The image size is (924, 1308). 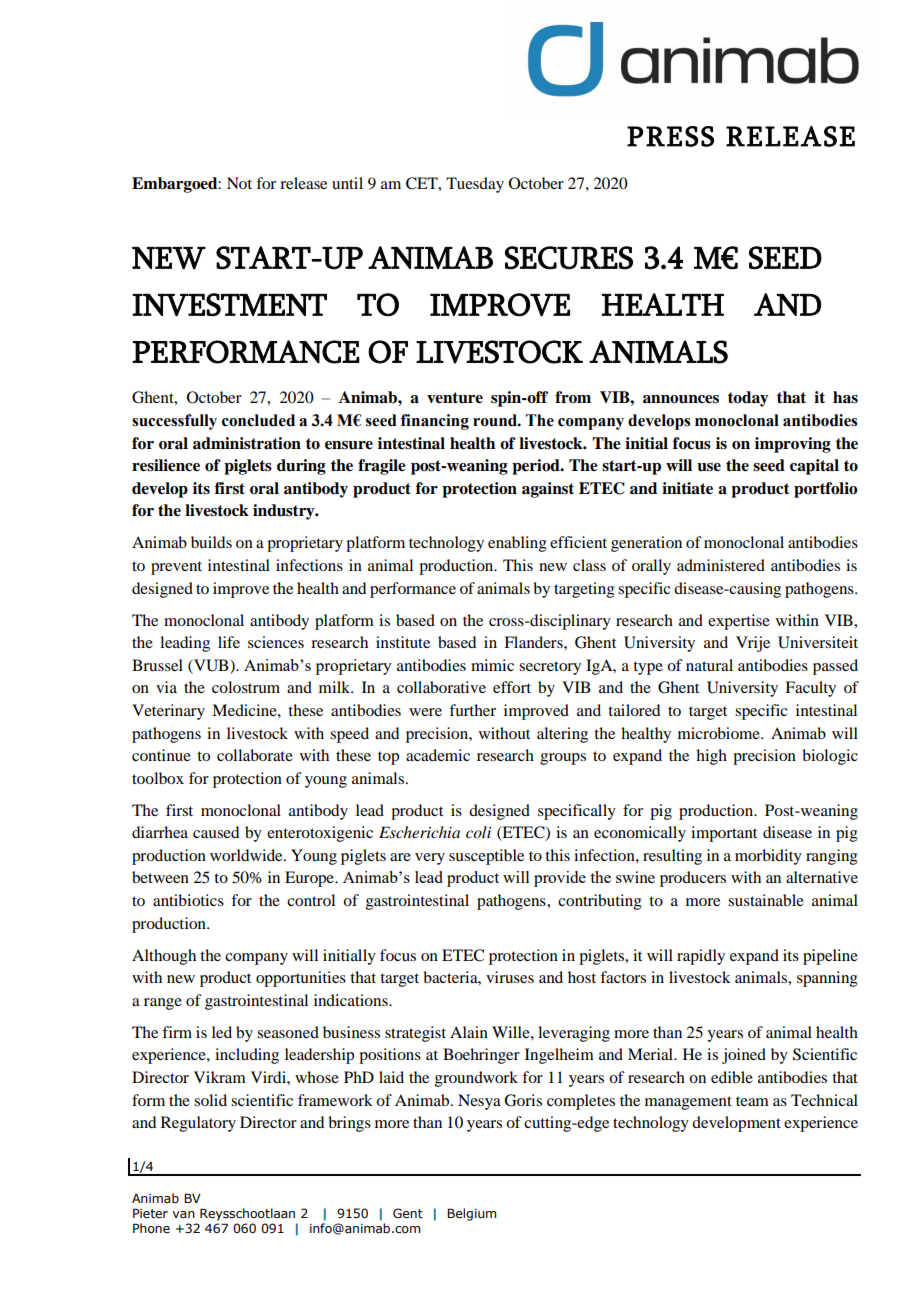 I want to click on van, so click(x=183, y=1214).
